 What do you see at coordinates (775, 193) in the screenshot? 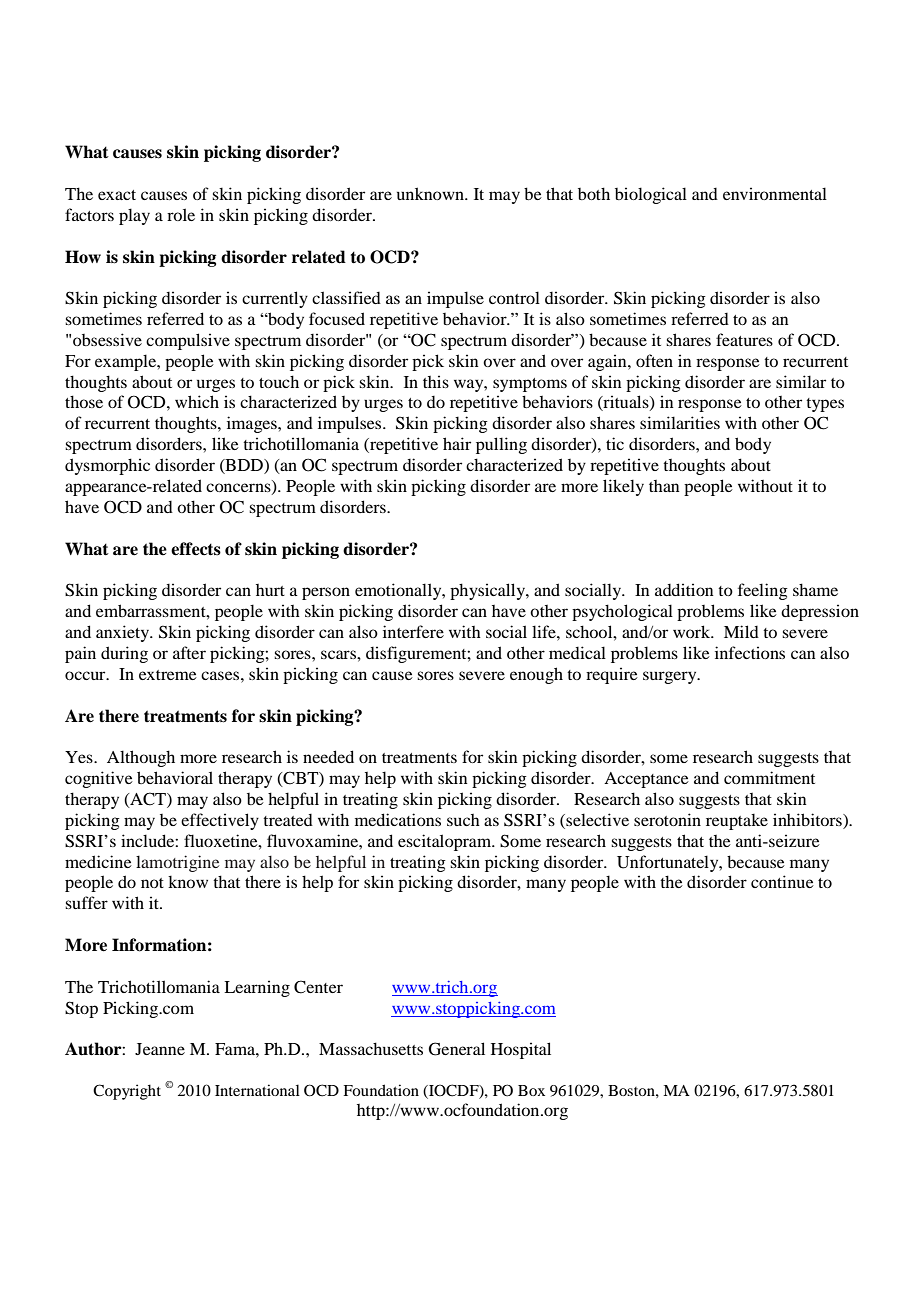
I see `environmental` at bounding box center [775, 193].
